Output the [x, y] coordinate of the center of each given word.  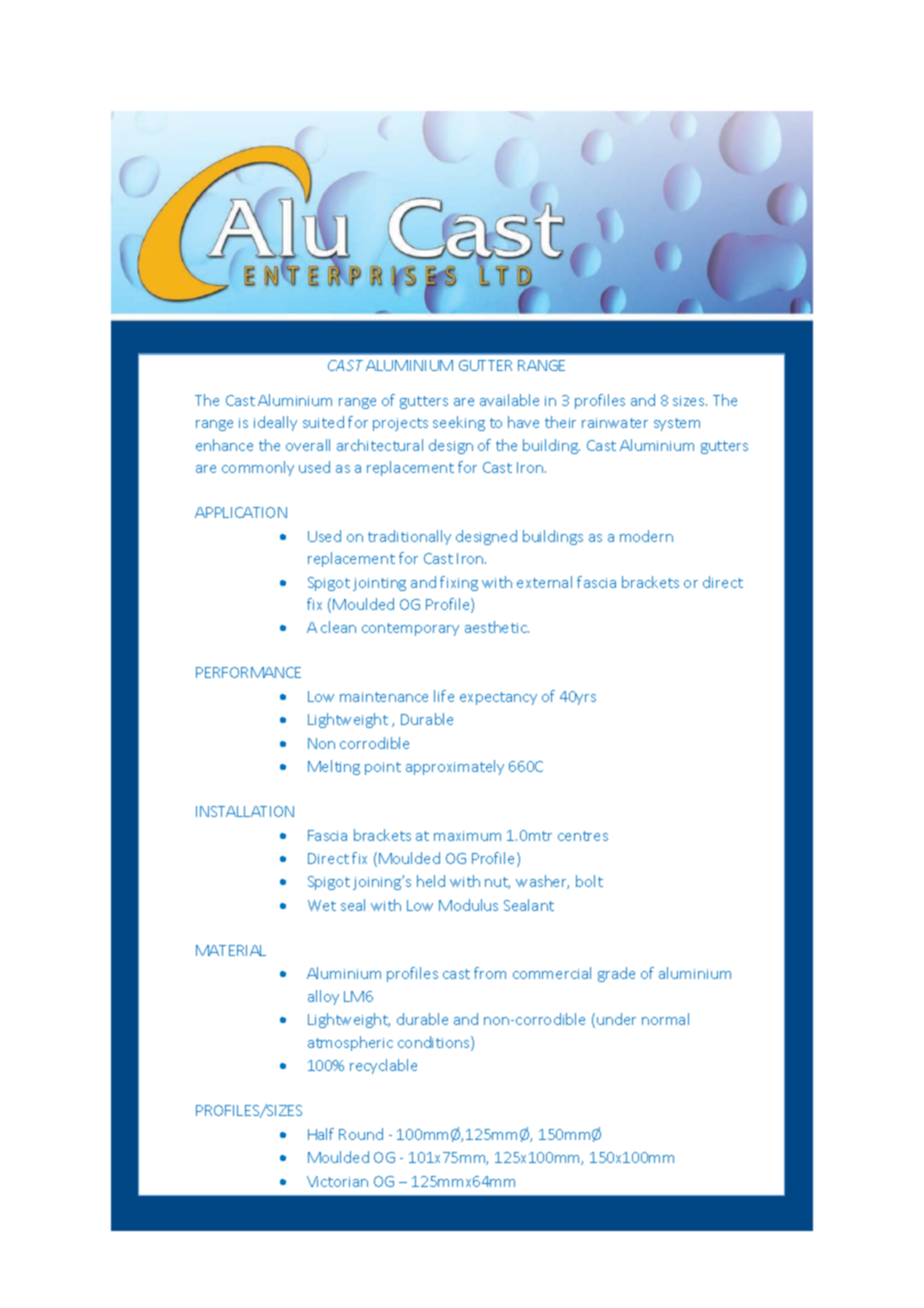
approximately [455, 767]
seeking [459, 423]
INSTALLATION [245, 811]
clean [338, 627]
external [544, 582]
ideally [275, 423]
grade [616, 974]
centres [583, 836]
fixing [459, 583]
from [490, 973]
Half [321, 1134]
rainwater [615, 423]
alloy [323, 997]
